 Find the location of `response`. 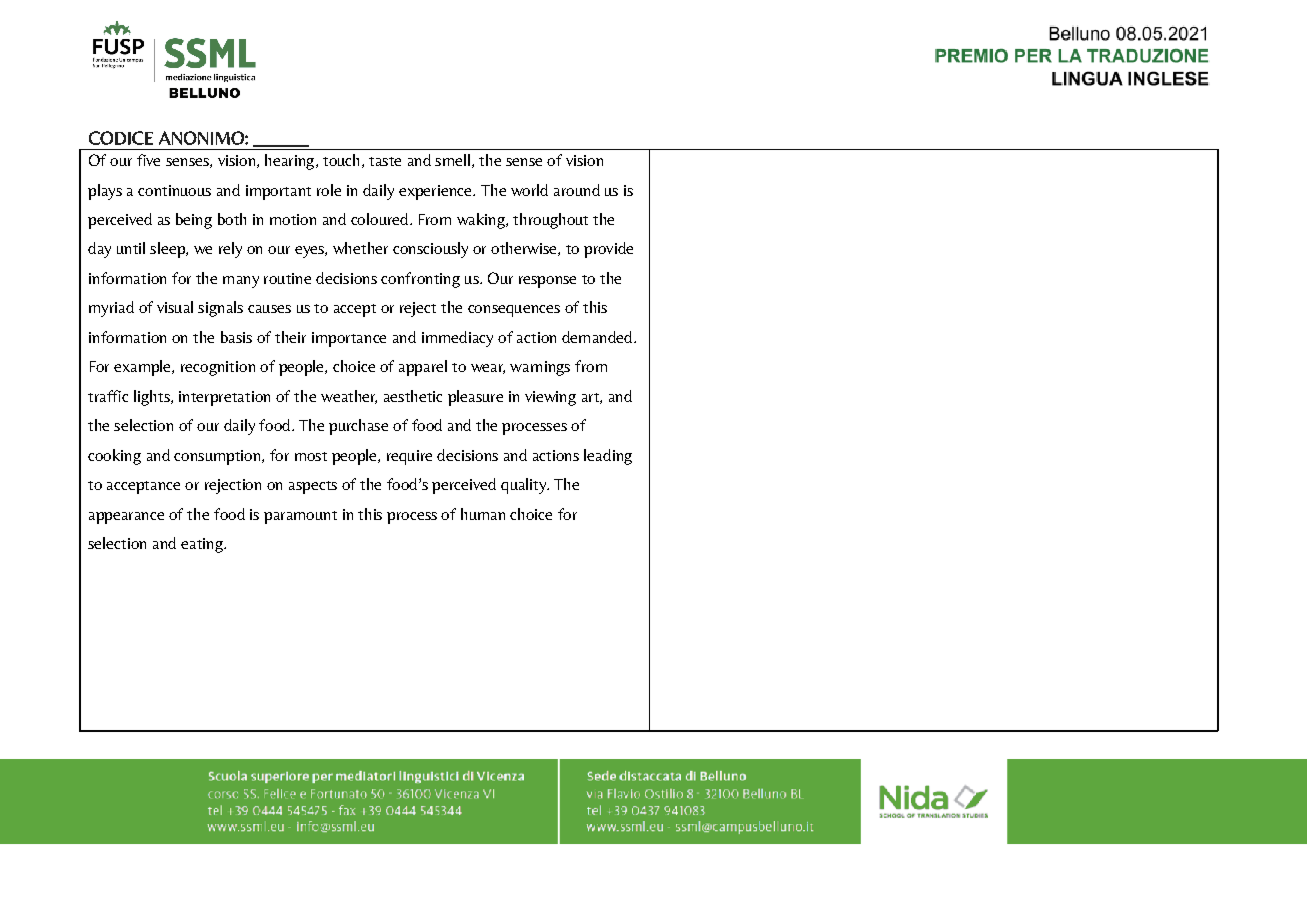

response is located at coordinates (547, 282).
